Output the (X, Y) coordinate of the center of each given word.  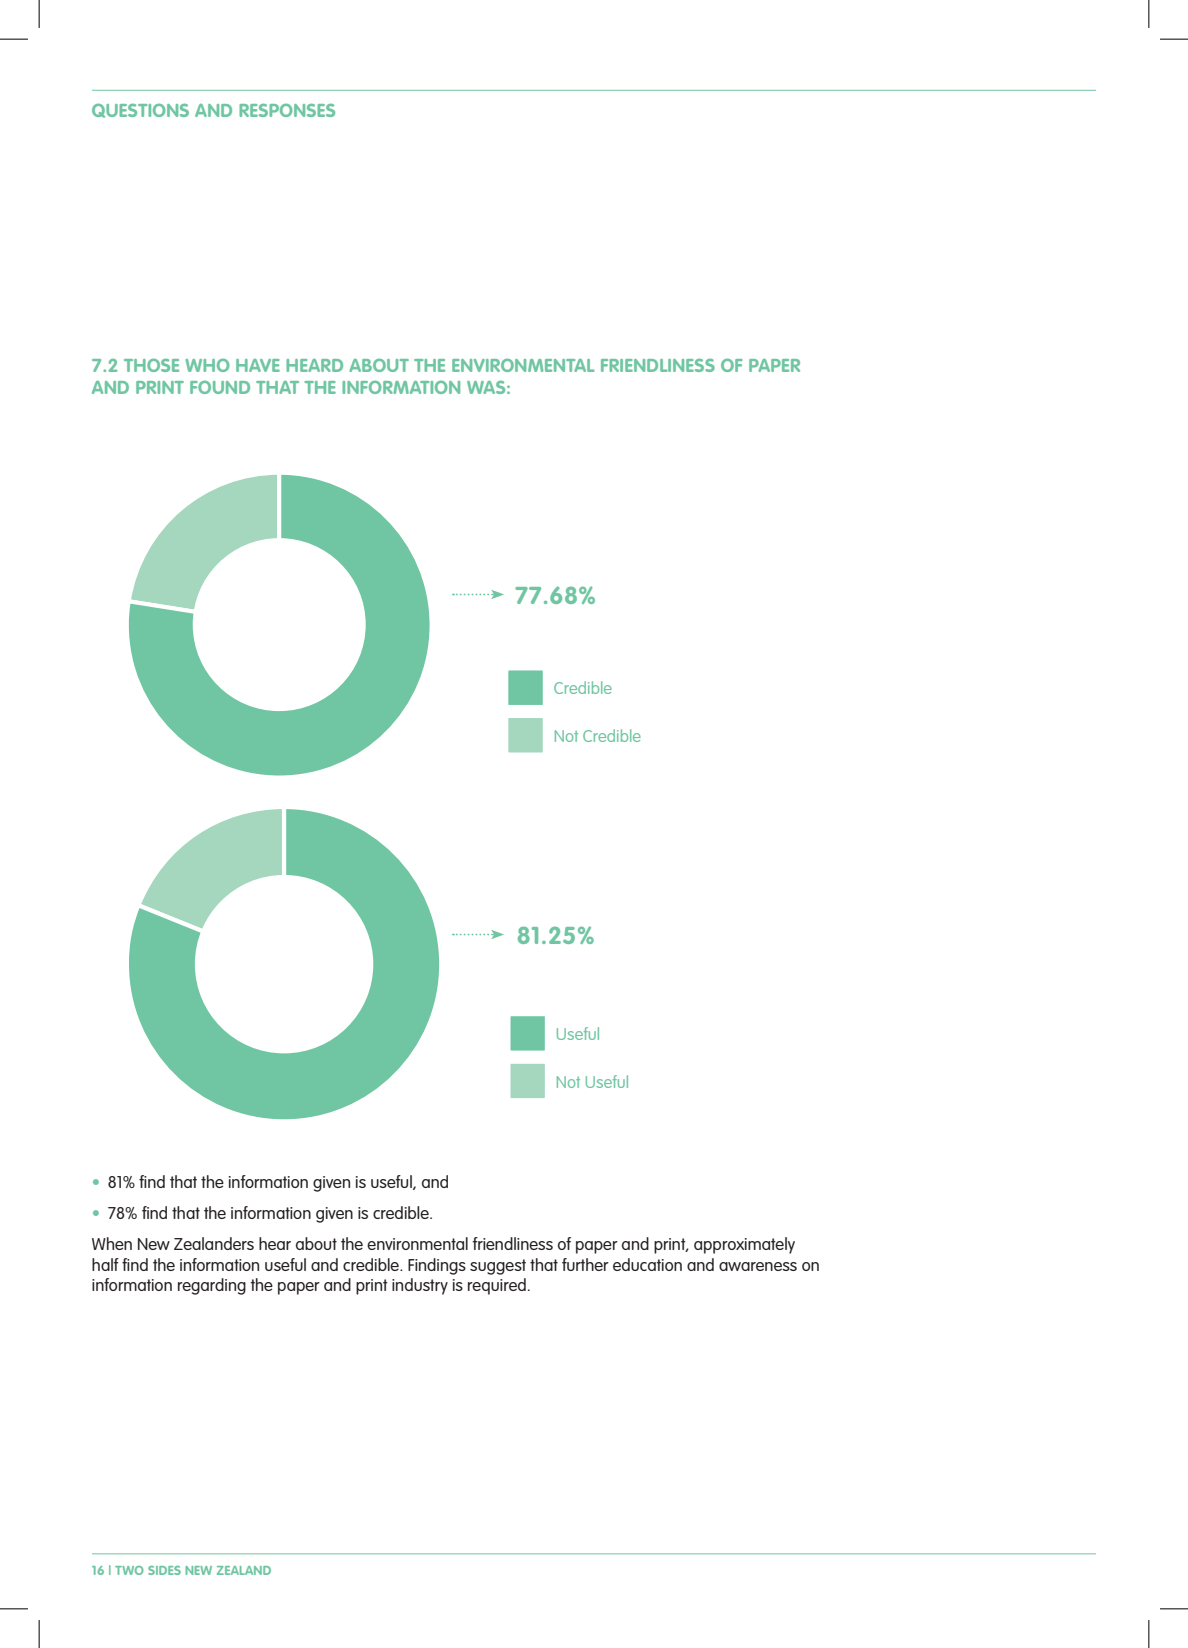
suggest (498, 1267)
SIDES (164, 1570)
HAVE (258, 365)
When (112, 1243)
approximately (744, 1245)
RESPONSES (287, 110)
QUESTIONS (140, 110)
